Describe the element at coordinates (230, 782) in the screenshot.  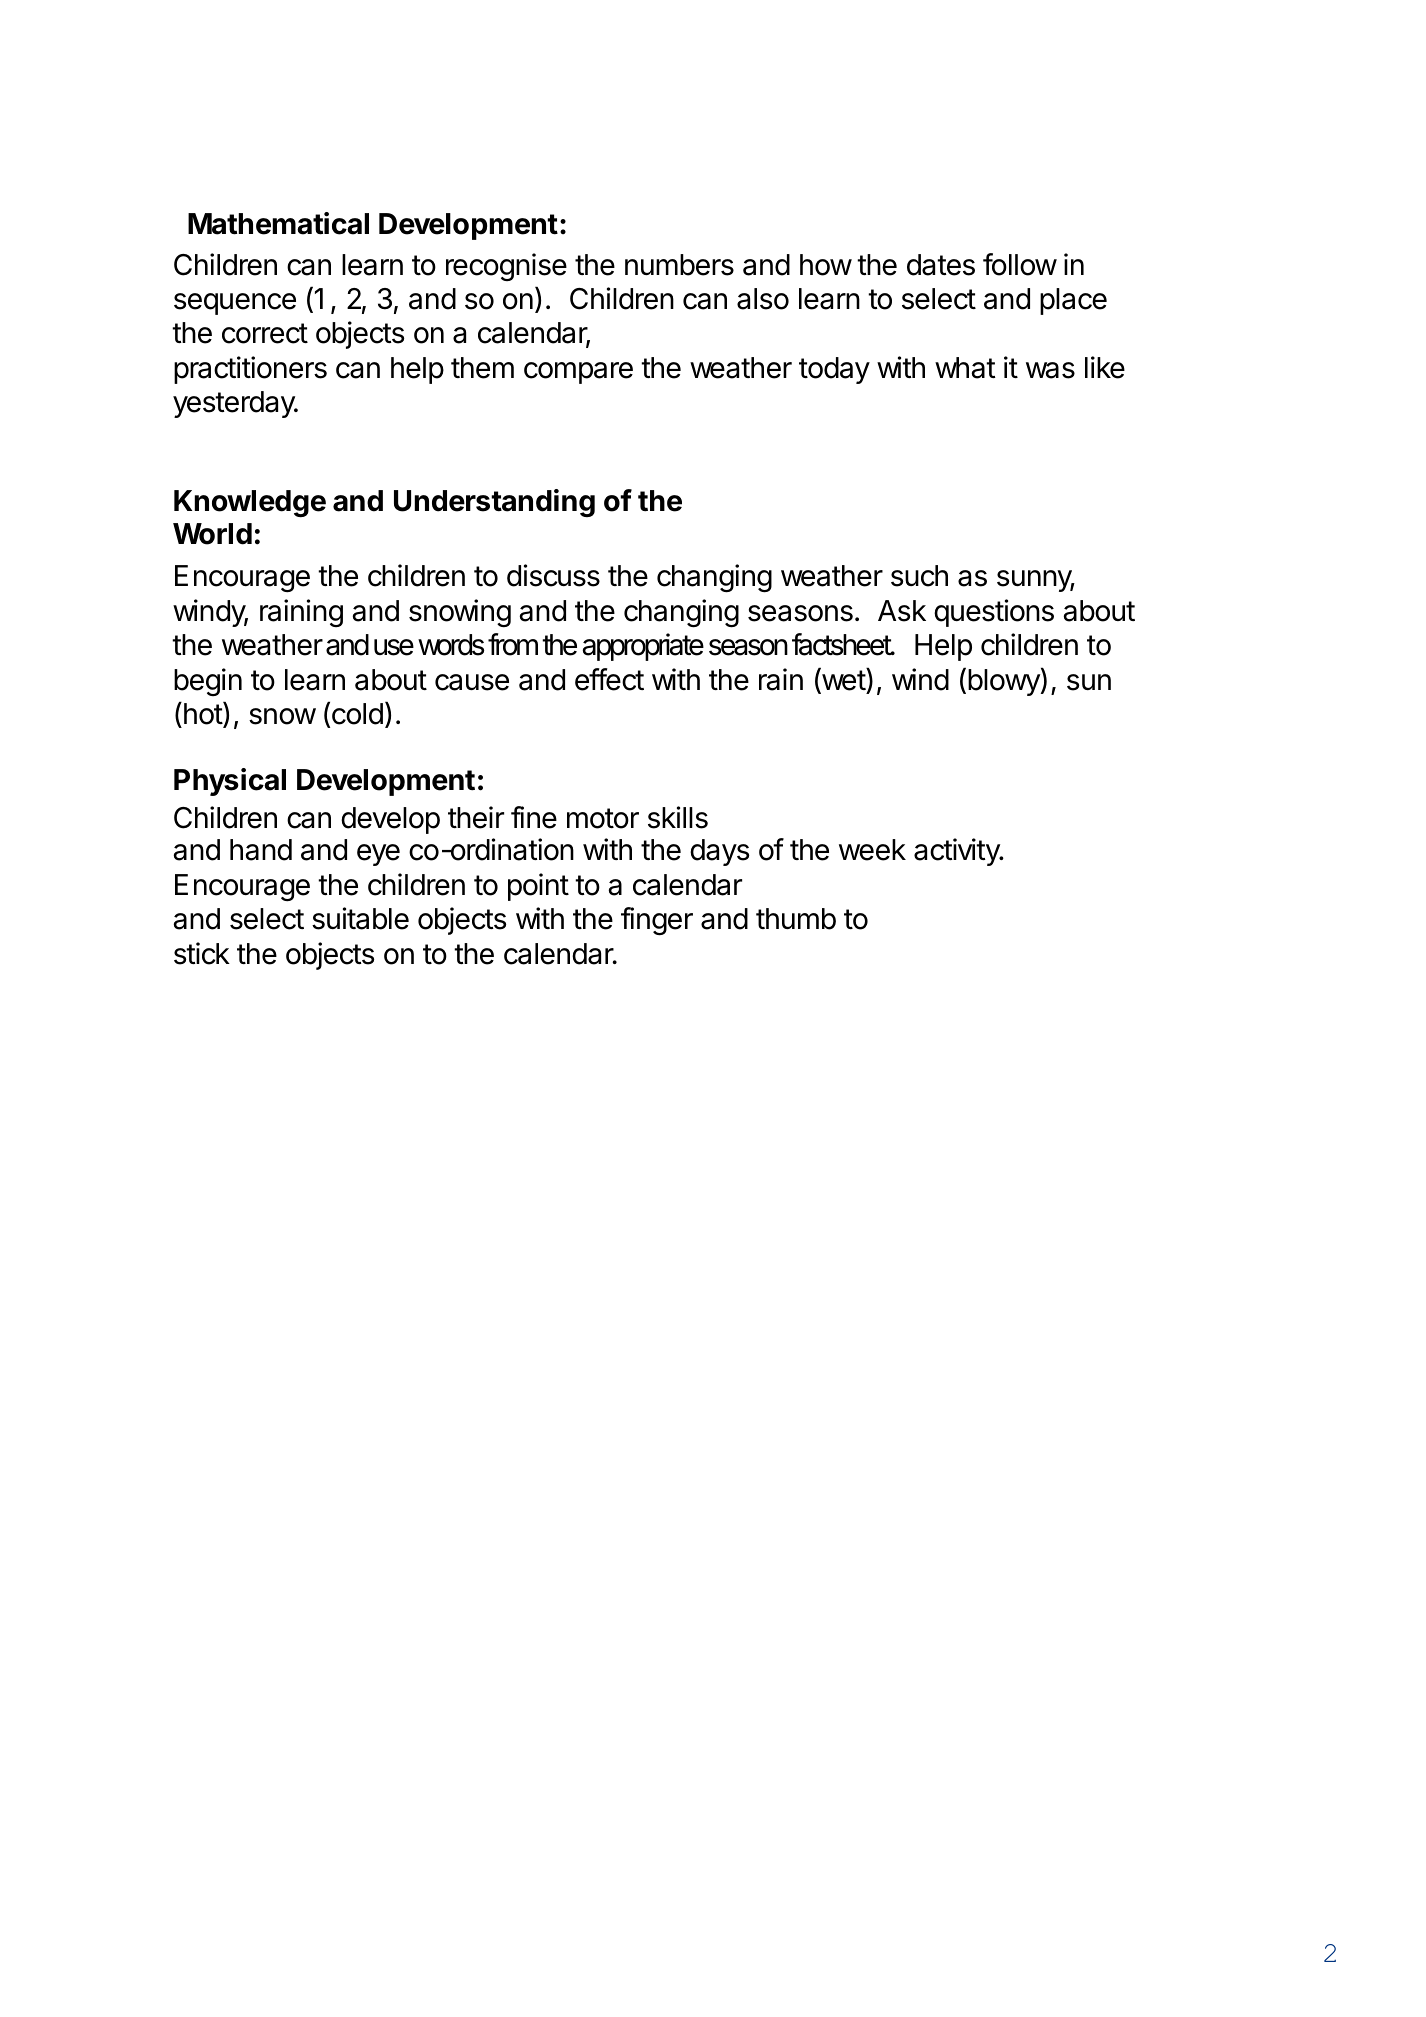
I see `Physical` at that location.
